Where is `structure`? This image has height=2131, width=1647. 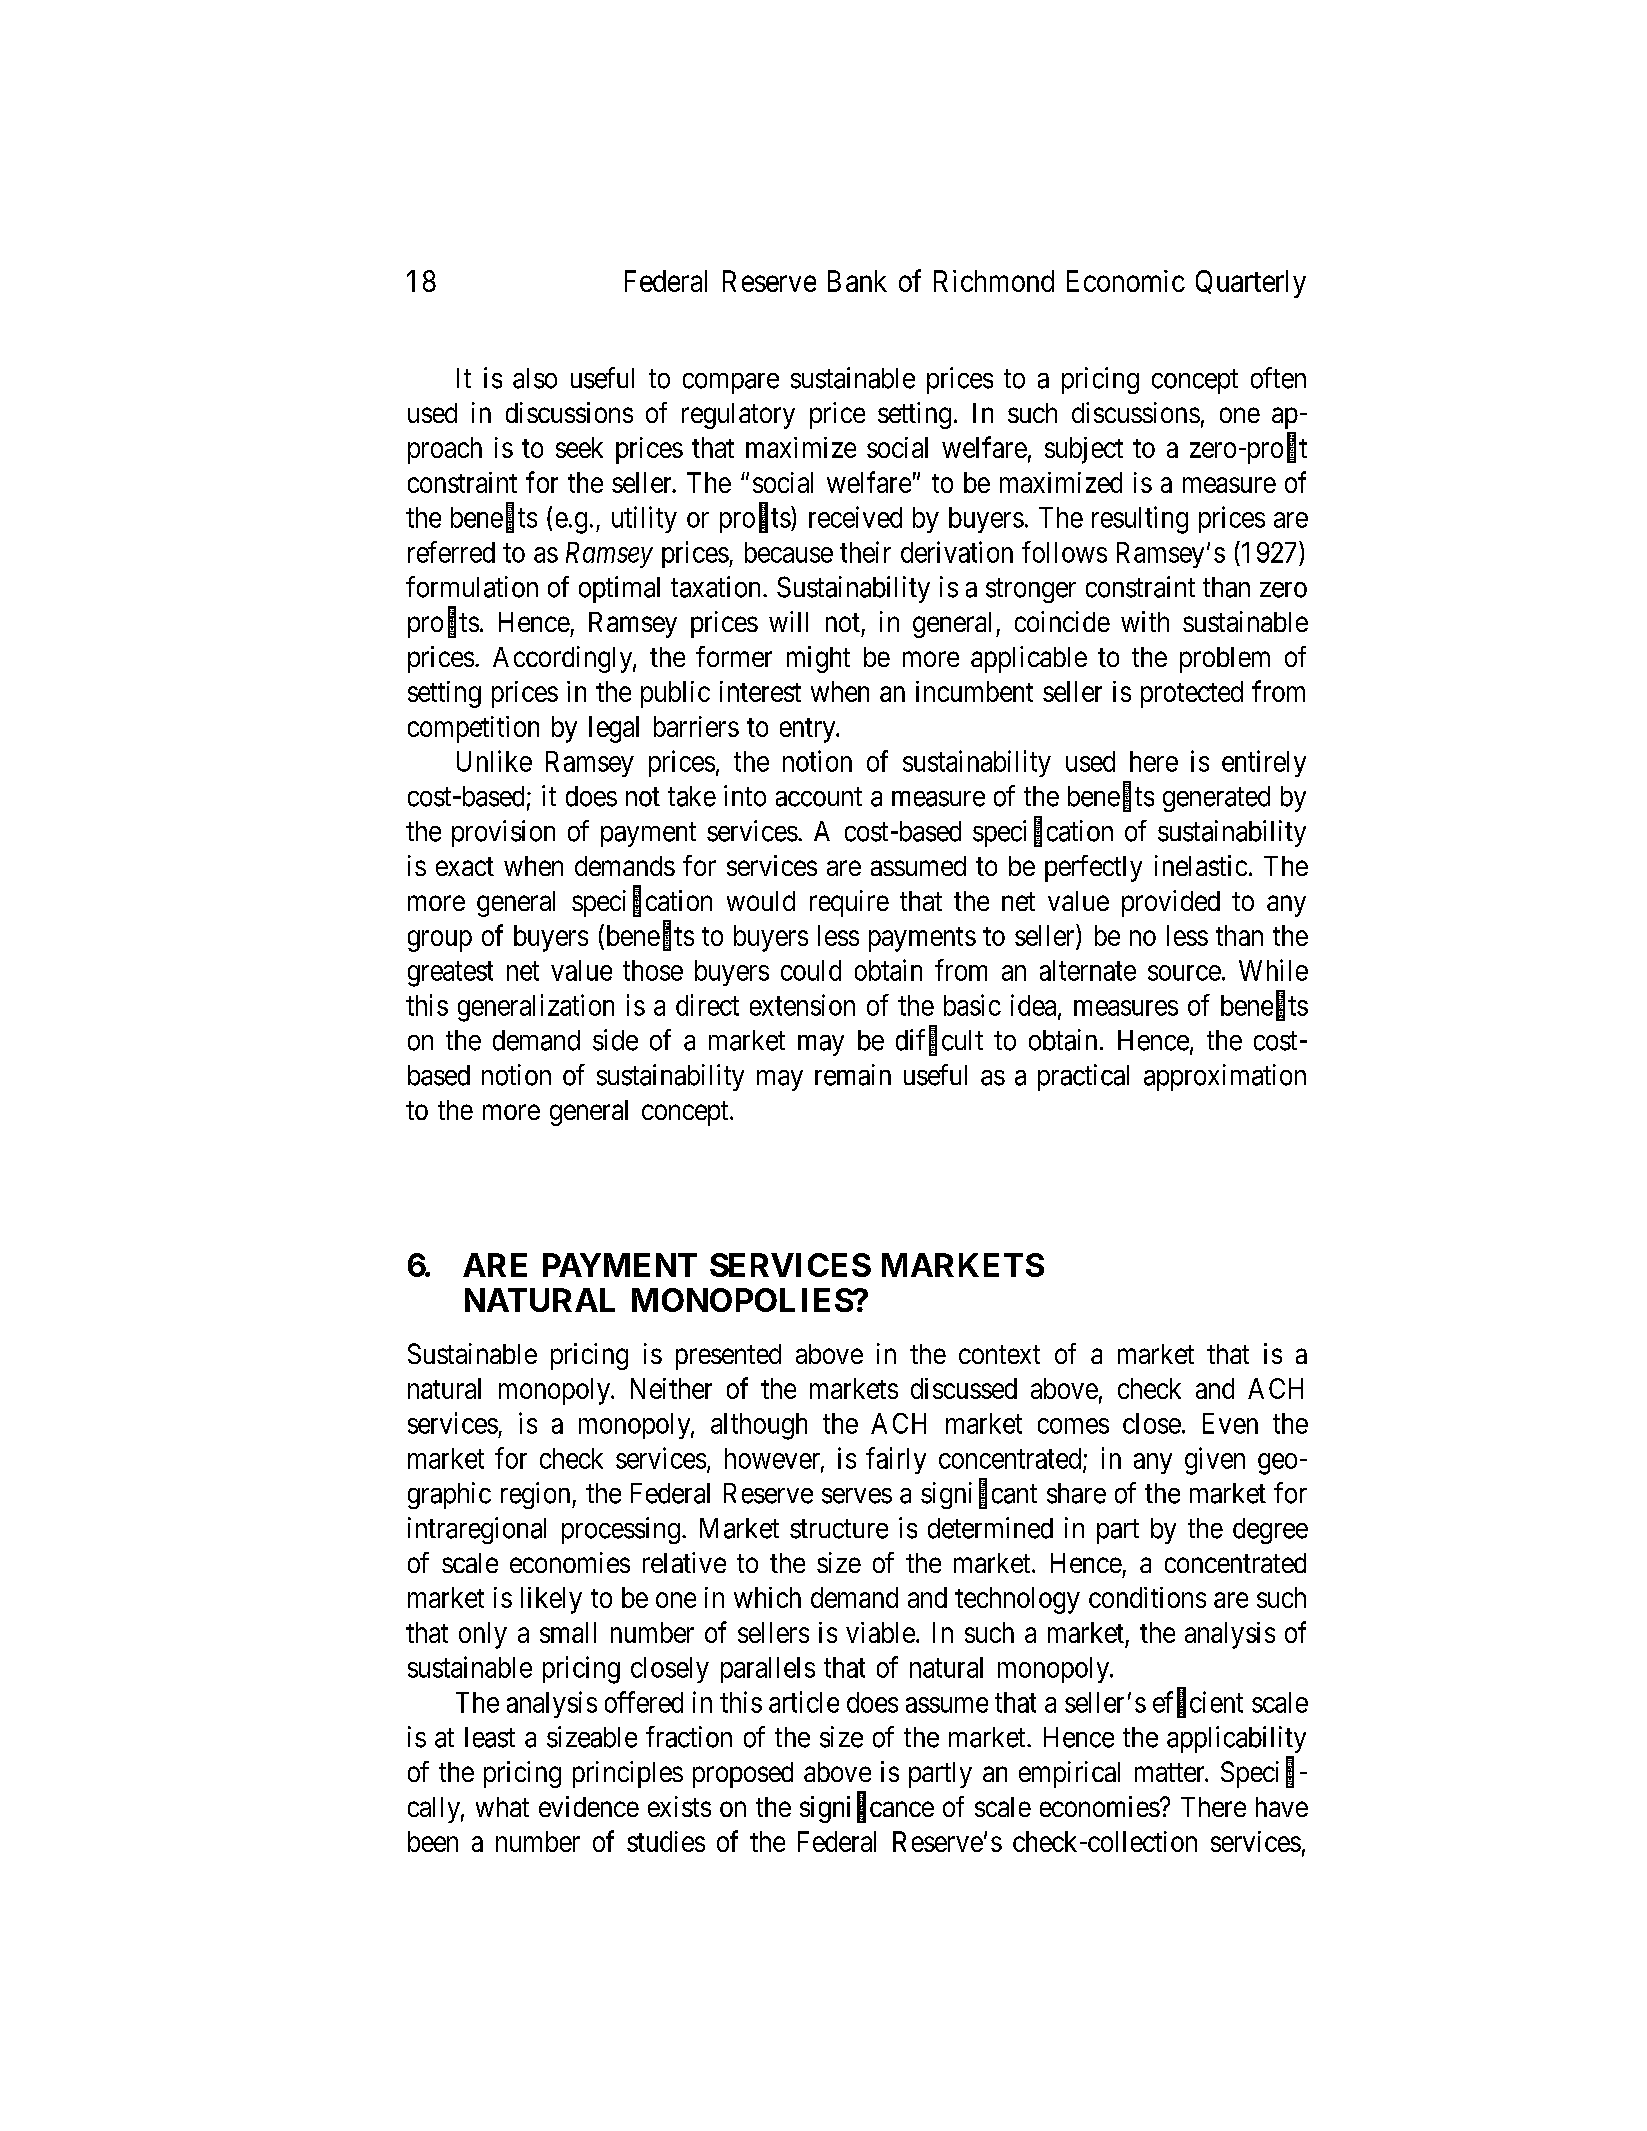
structure is located at coordinates (839, 1529).
